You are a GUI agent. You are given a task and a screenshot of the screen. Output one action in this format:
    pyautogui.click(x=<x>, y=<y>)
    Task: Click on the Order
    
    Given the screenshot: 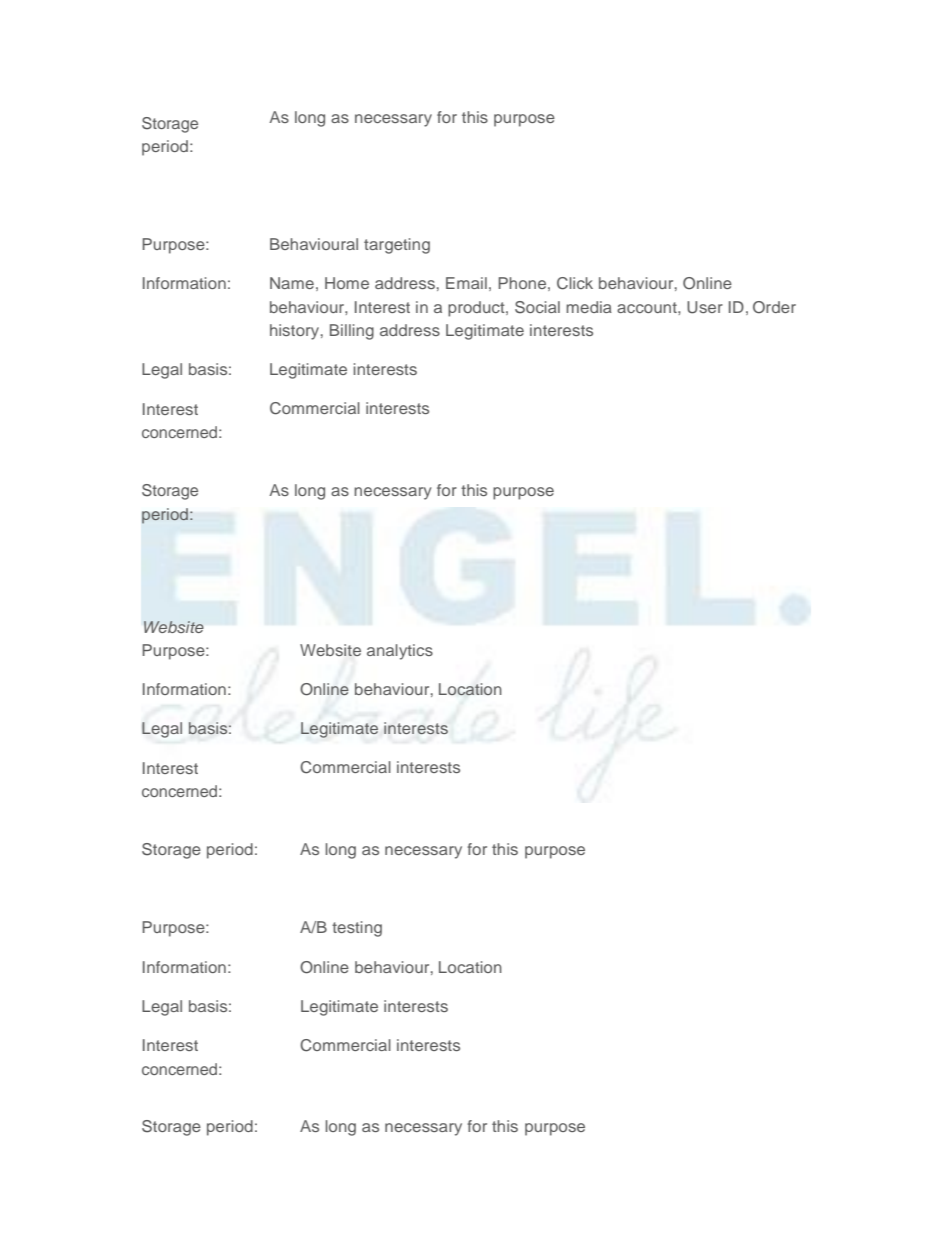 What is the action you would take?
    pyautogui.click(x=774, y=307)
